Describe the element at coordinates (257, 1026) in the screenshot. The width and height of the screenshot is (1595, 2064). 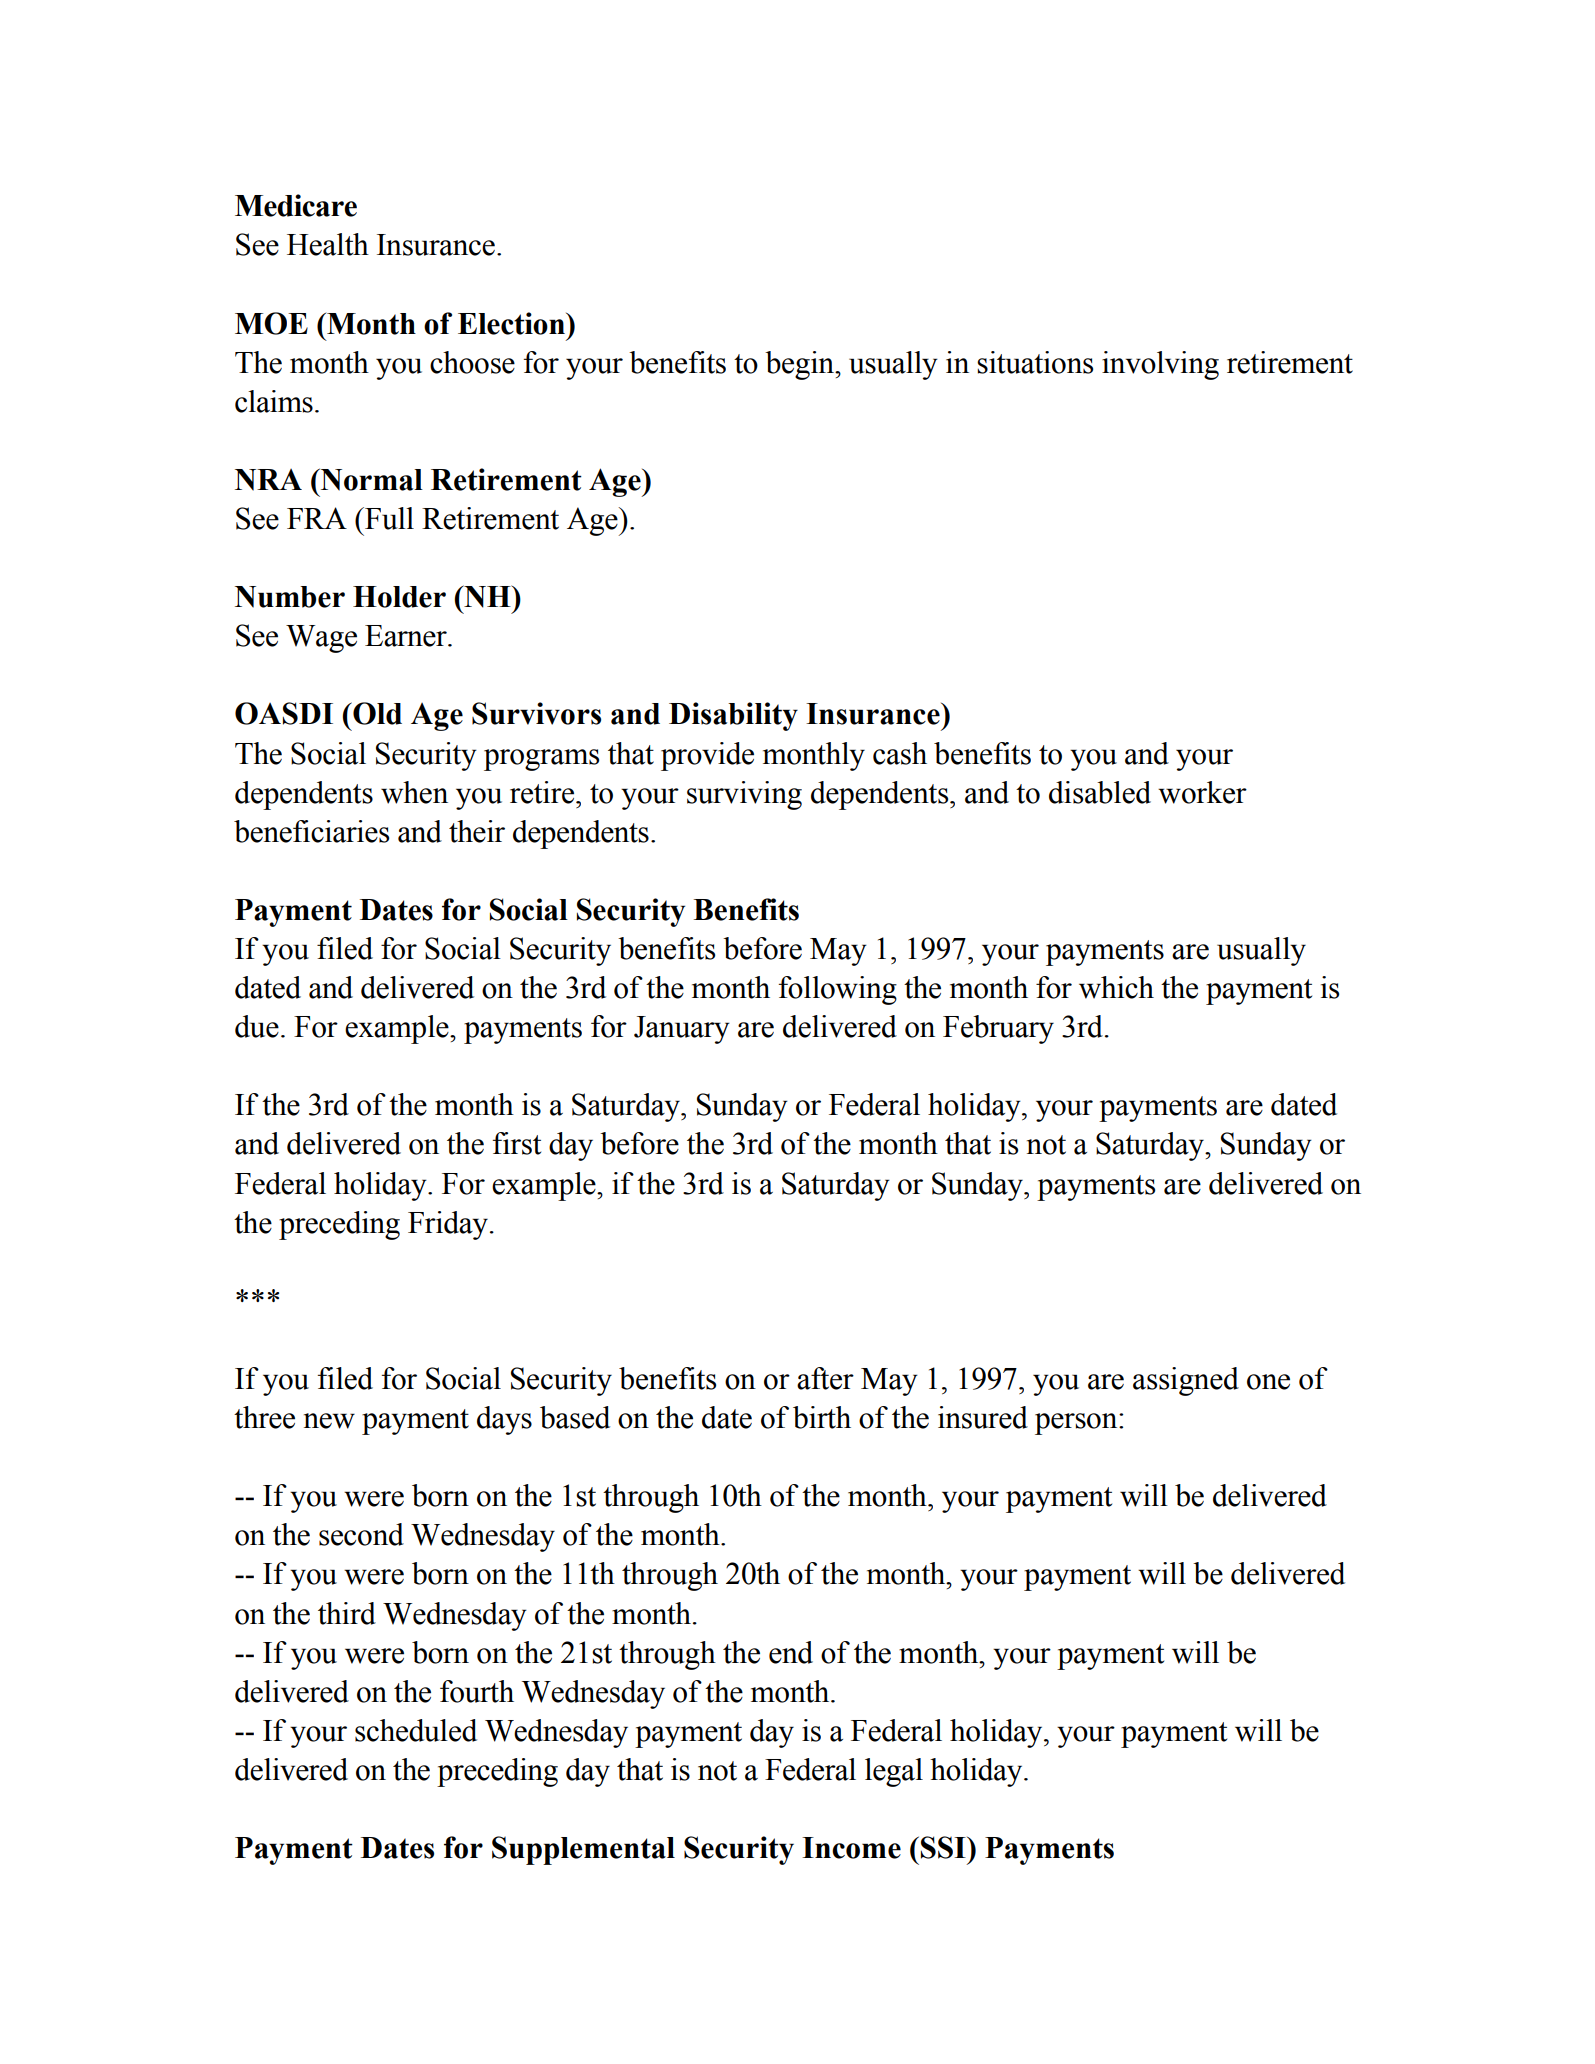
I see `due` at that location.
